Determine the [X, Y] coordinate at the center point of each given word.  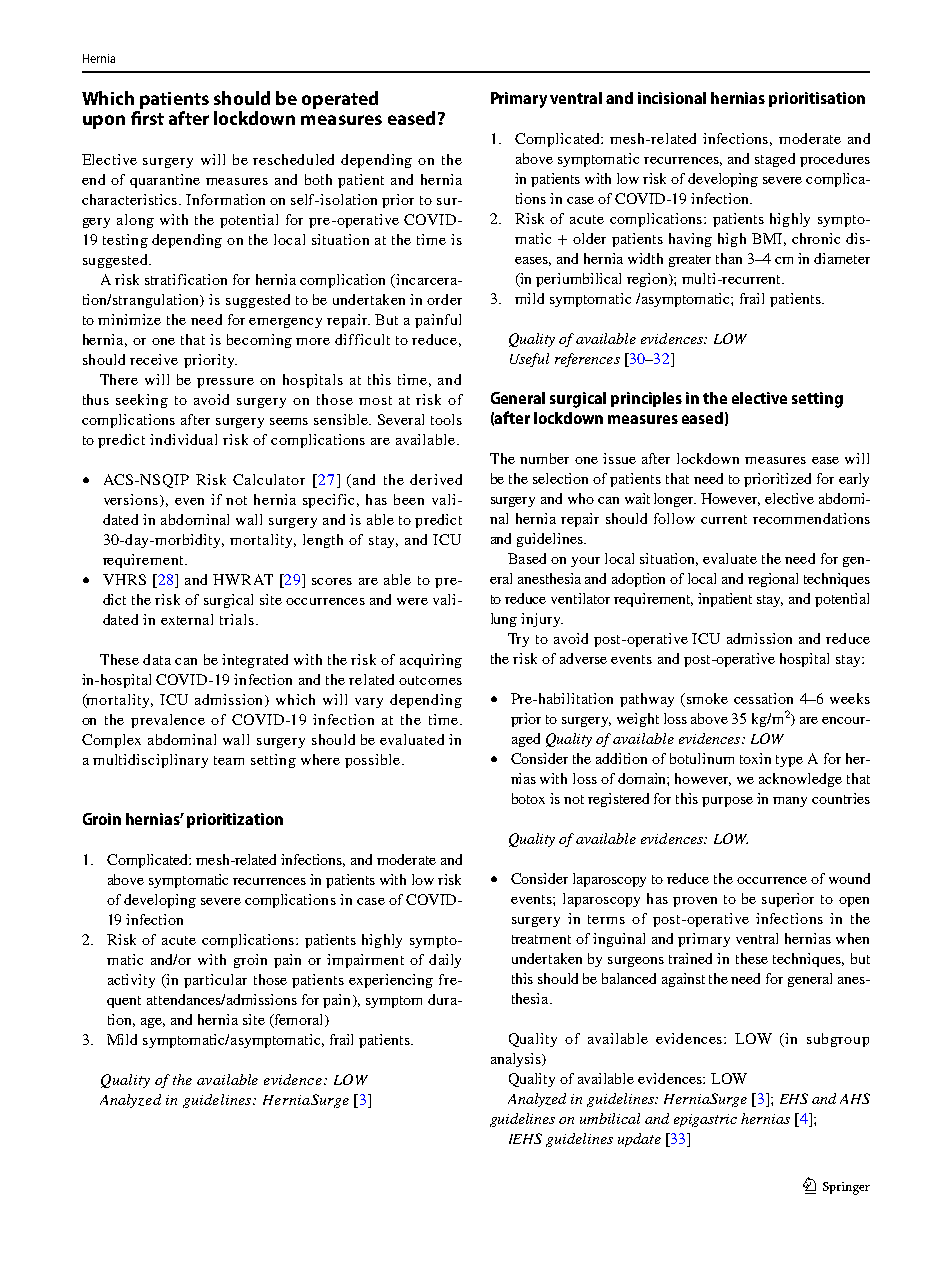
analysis [517, 1060]
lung [504, 620]
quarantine [165, 181]
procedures [835, 160]
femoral [299, 1021]
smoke [706, 700]
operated [340, 100]
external [187, 619]
